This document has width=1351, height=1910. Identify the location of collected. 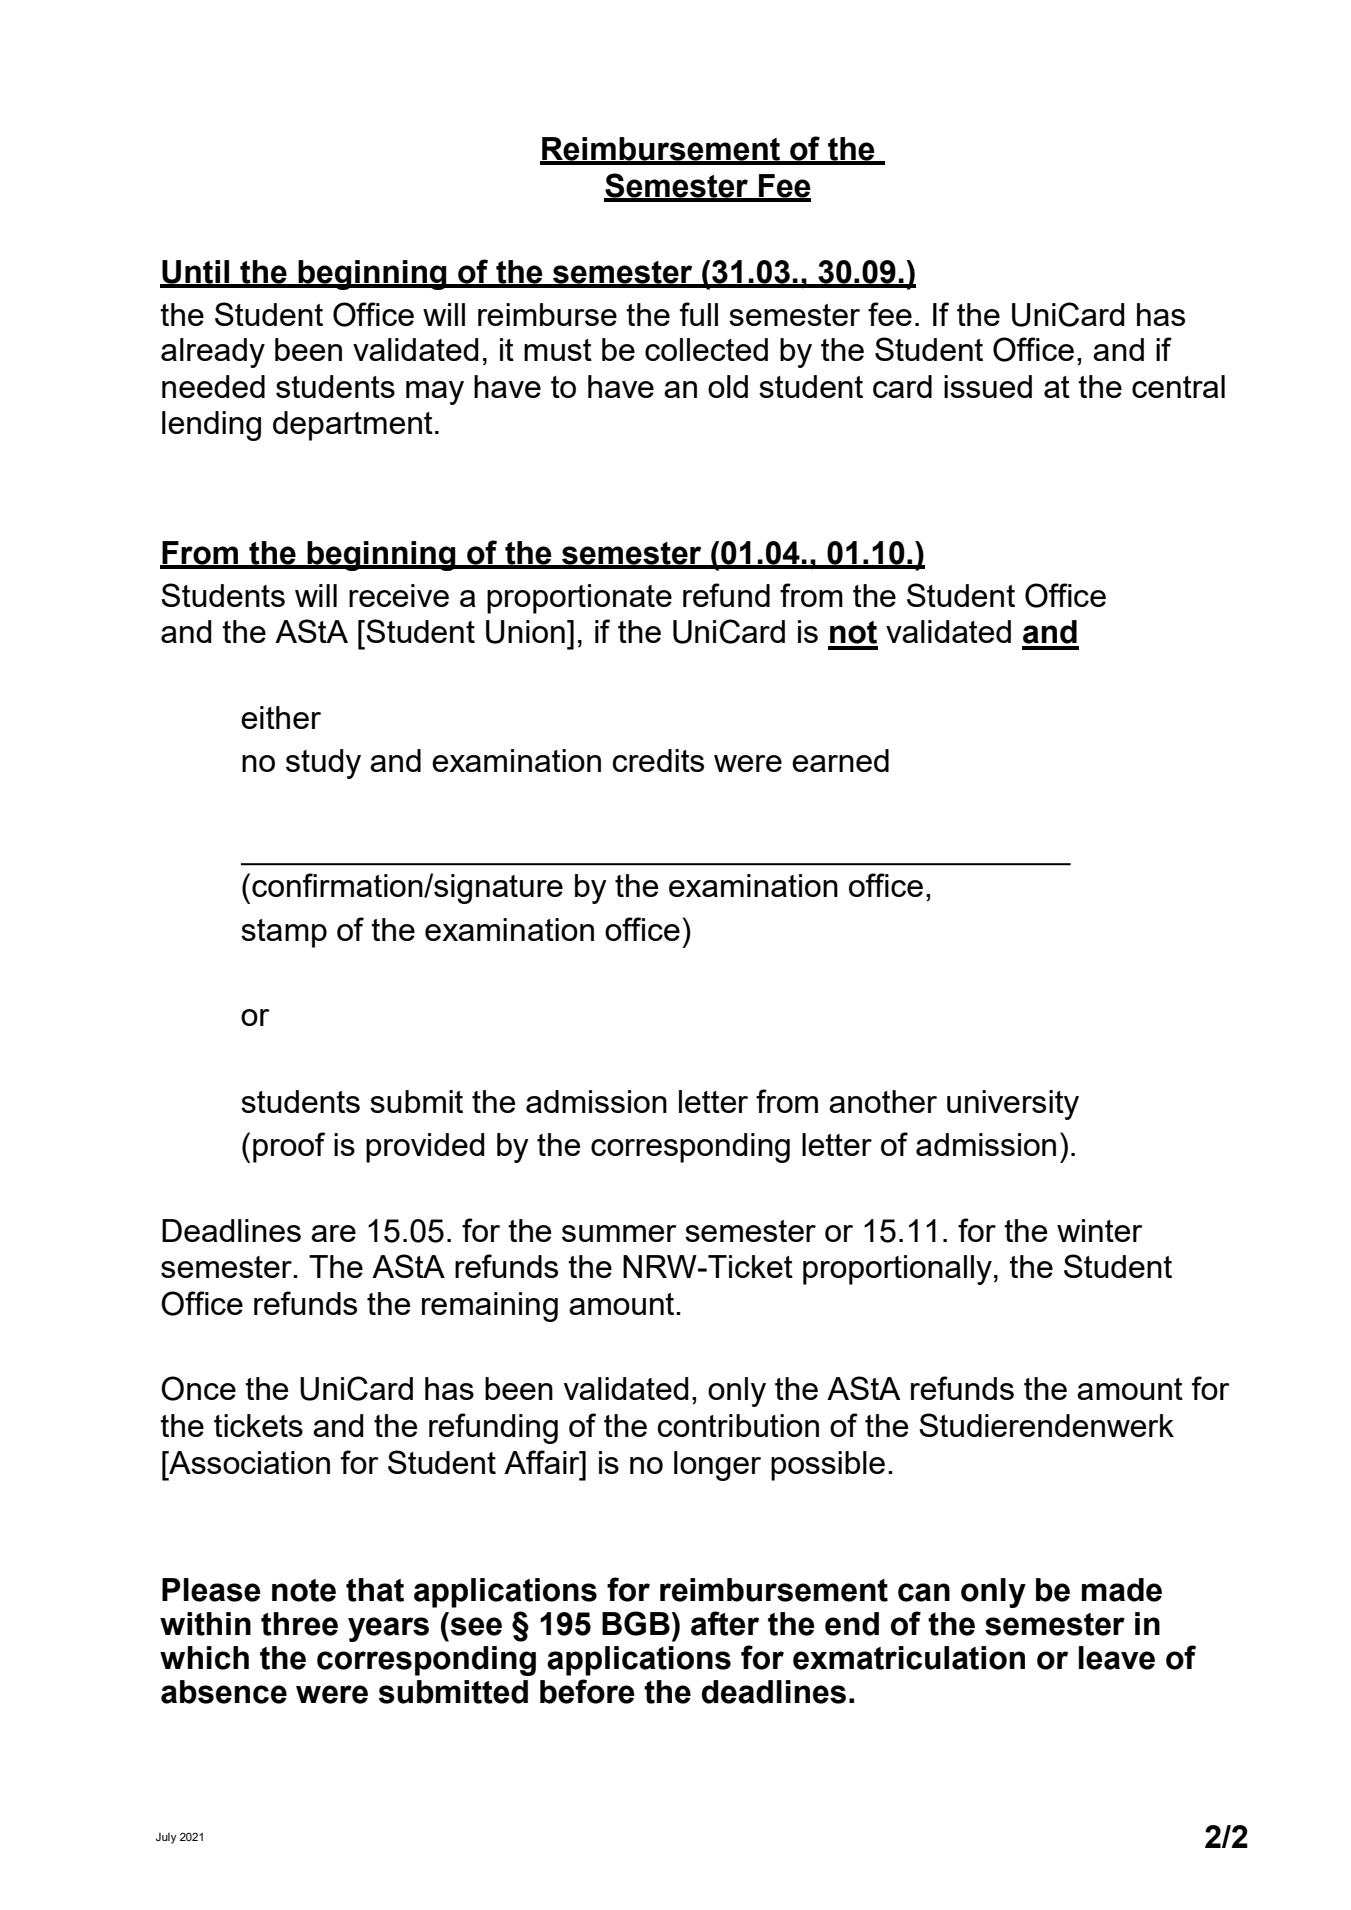
(706, 349).
